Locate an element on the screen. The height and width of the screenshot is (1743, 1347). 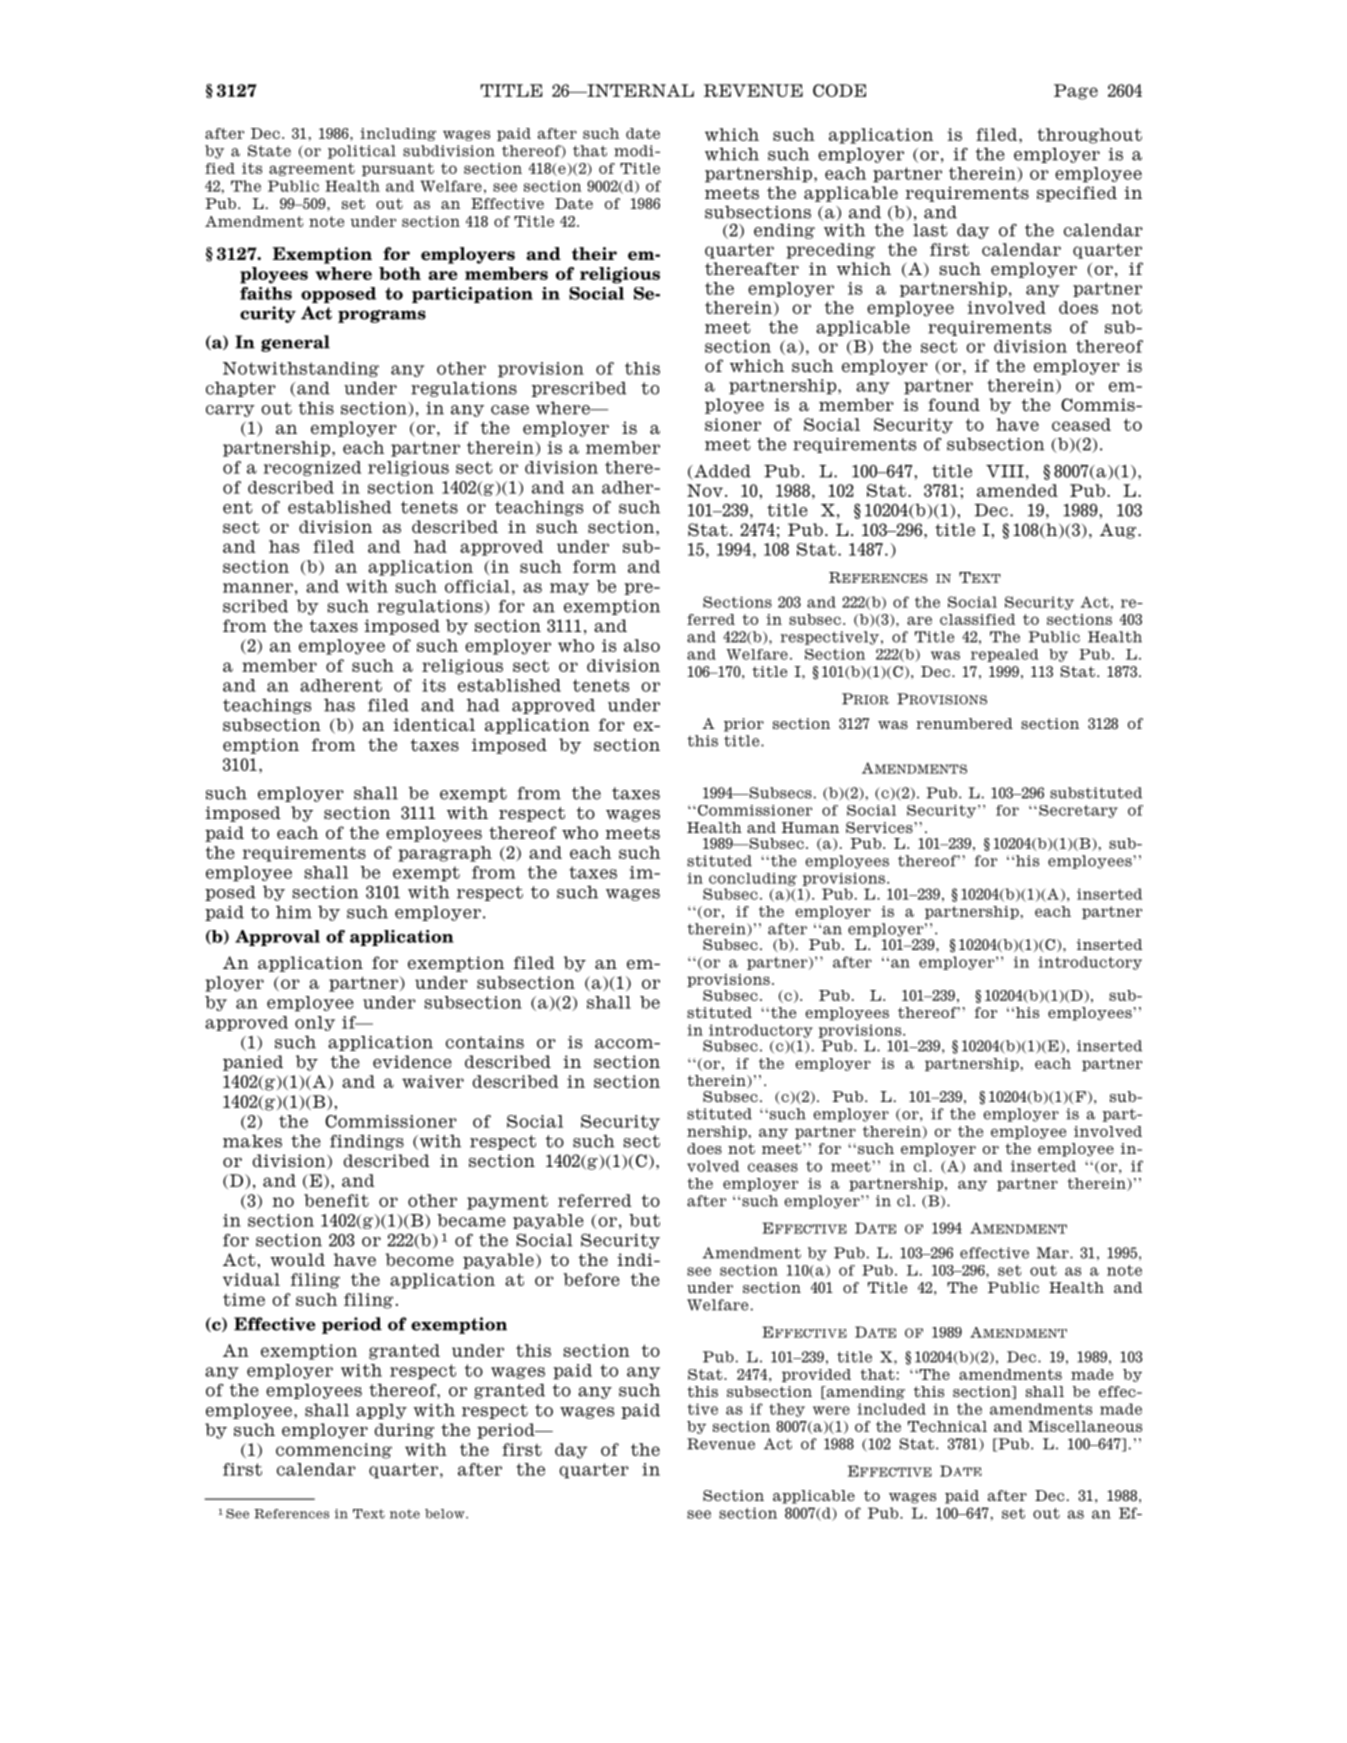
concluding is located at coordinates (753, 879).
